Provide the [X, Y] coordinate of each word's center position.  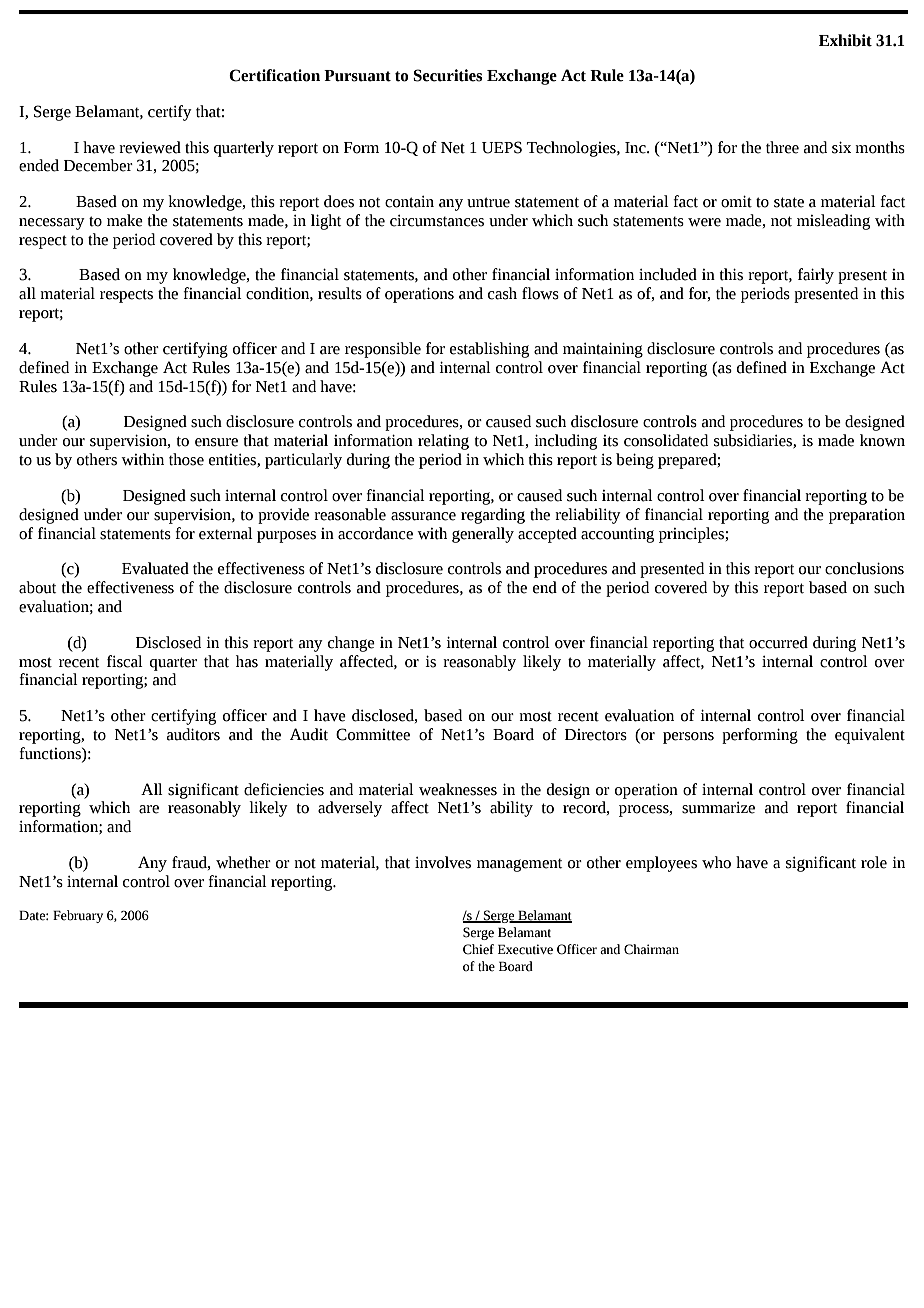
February [78, 916]
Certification [274, 75]
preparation [867, 516]
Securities [448, 75]
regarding [493, 516]
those [186, 459]
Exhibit [845, 40]
